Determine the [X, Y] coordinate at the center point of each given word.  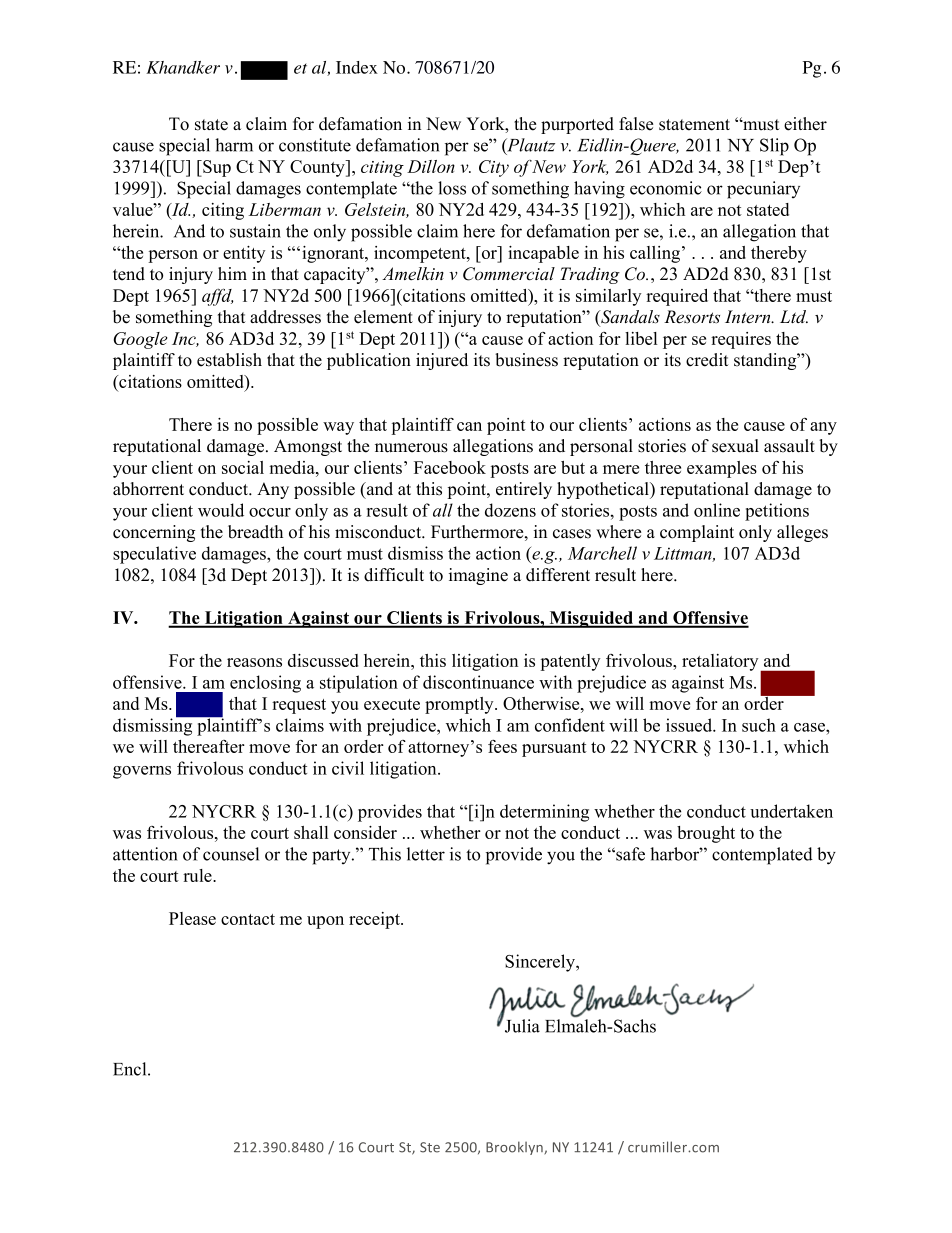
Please [192, 918]
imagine [478, 576]
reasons [254, 662]
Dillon [431, 166]
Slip [774, 147]
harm [234, 145]
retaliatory [721, 663]
